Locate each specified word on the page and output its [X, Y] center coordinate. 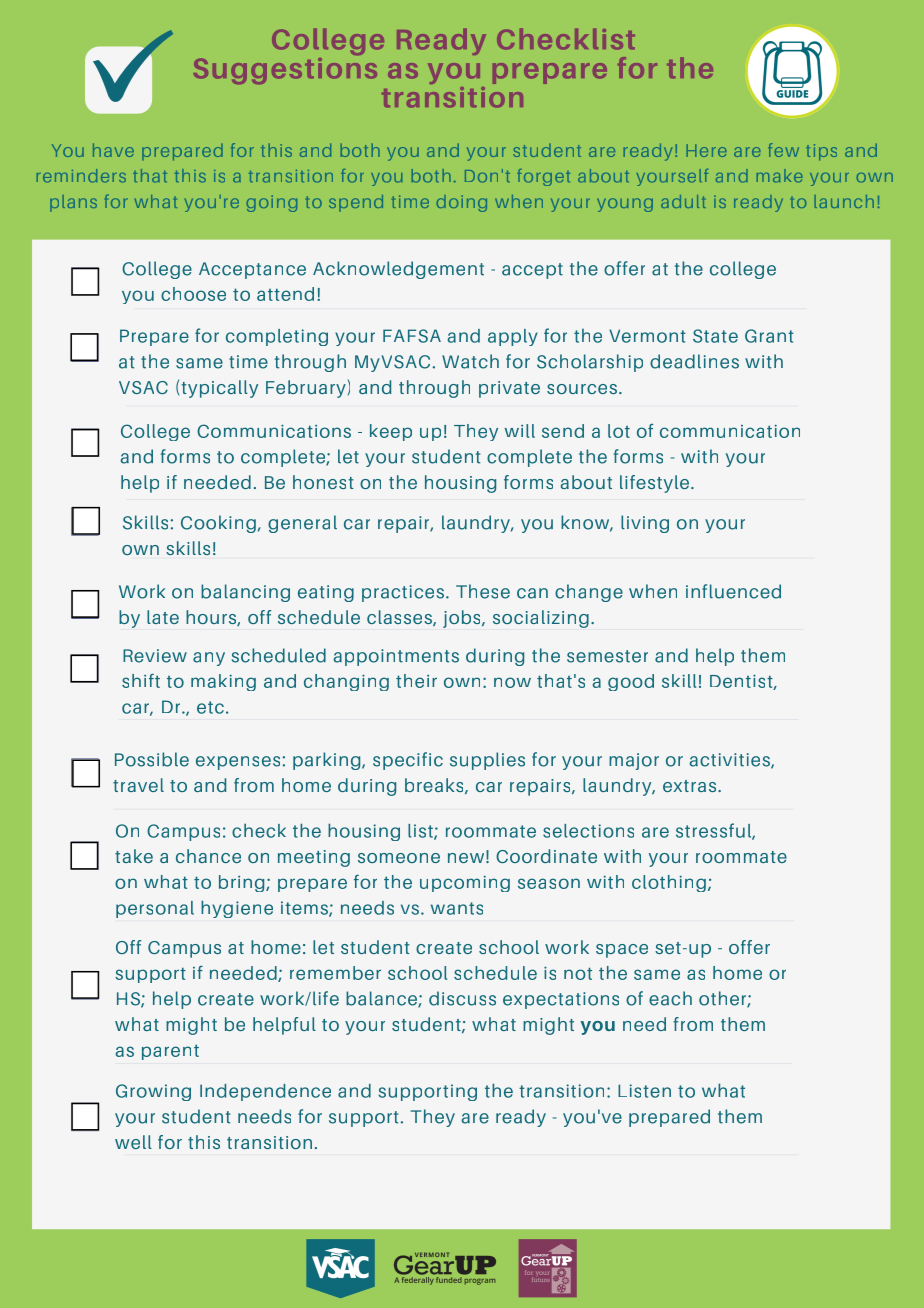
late [163, 617]
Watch [470, 361]
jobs [463, 619]
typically [218, 388]
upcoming [465, 883]
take [134, 856]
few [783, 150]
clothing [669, 883]
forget [543, 177]
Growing [153, 1092]
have [113, 150]
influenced [733, 591]
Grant [769, 336]
